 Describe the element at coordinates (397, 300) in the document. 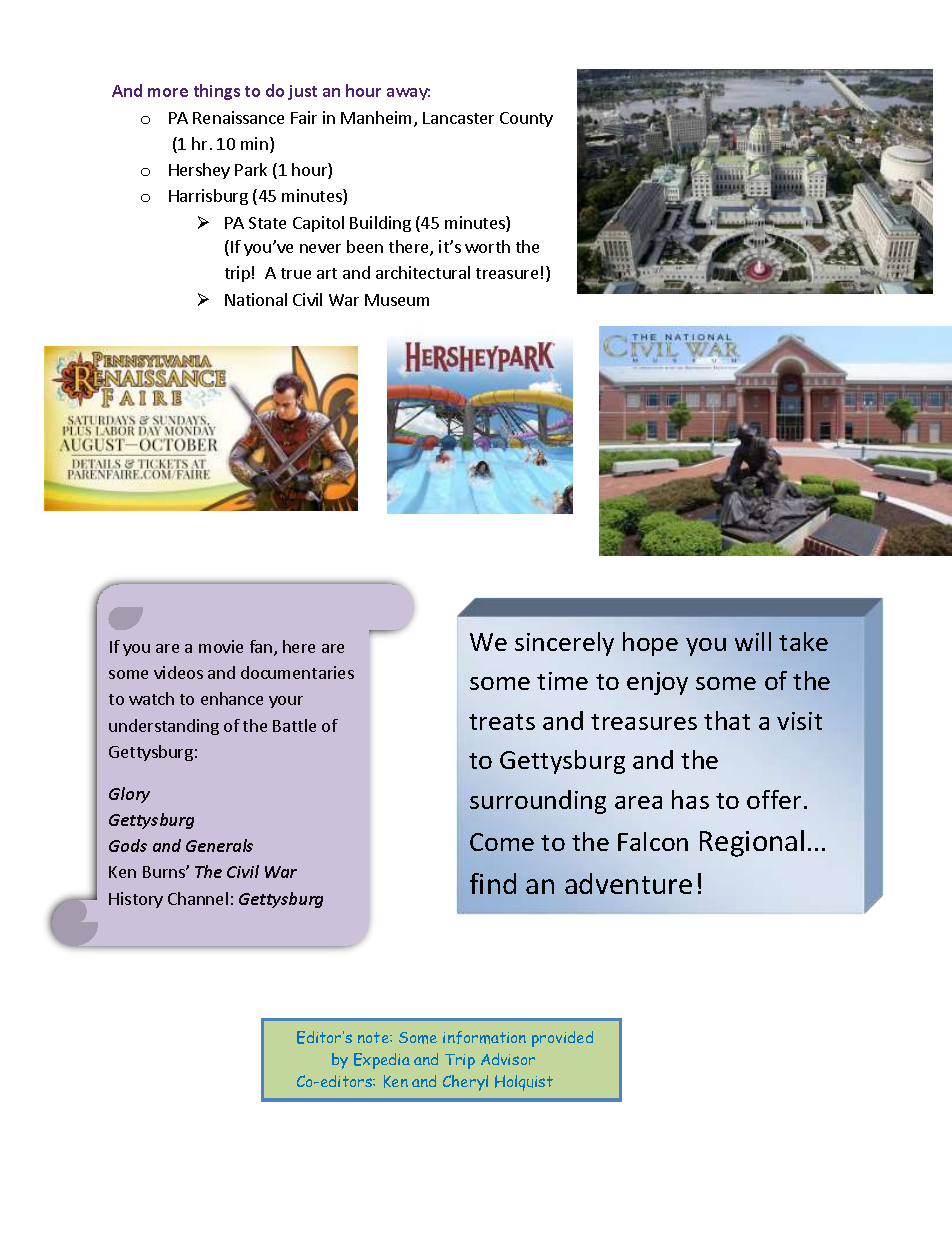

I see `Museum` at that location.
